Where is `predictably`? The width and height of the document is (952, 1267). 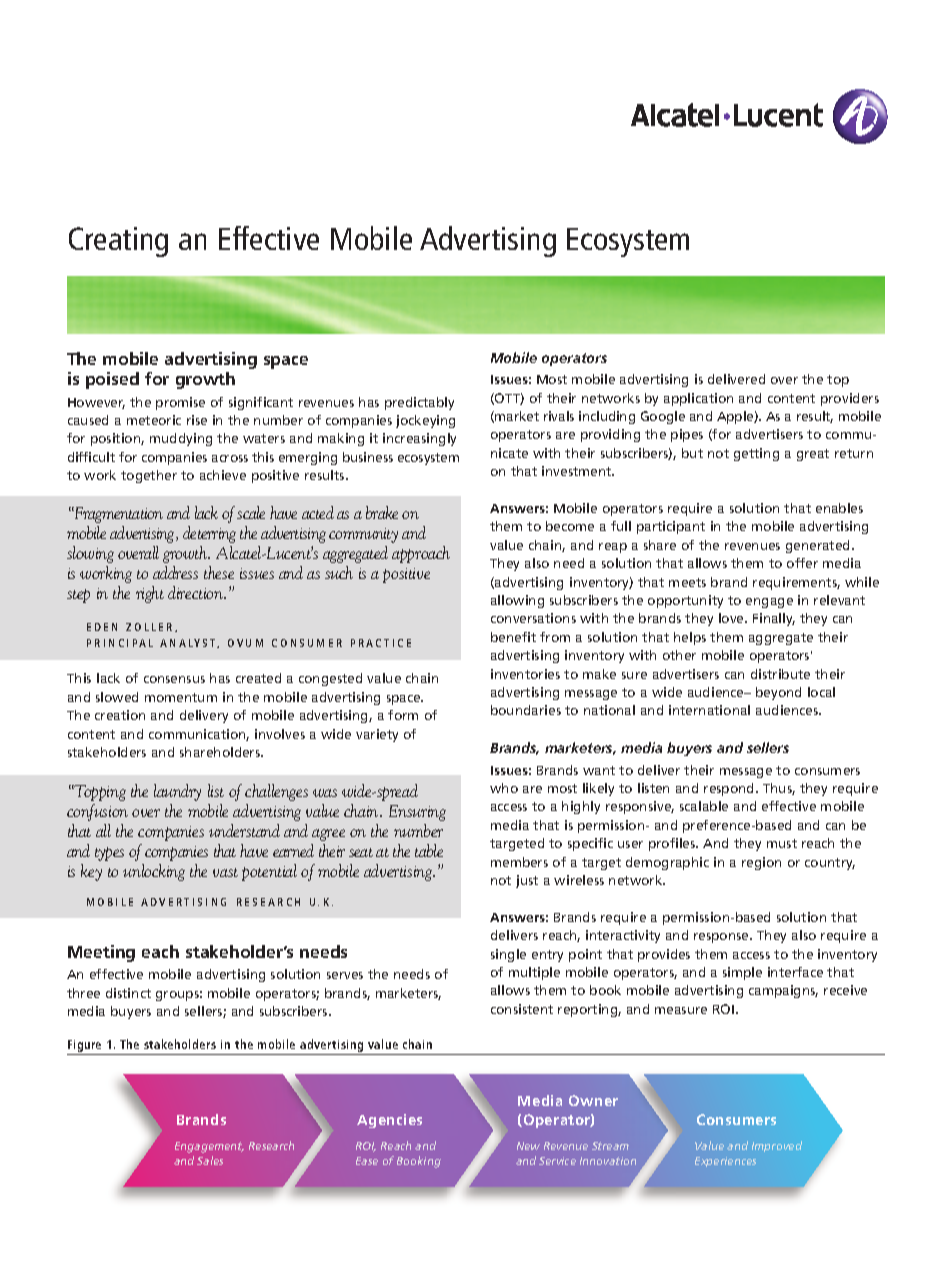 predictably is located at coordinates (419, 403).
